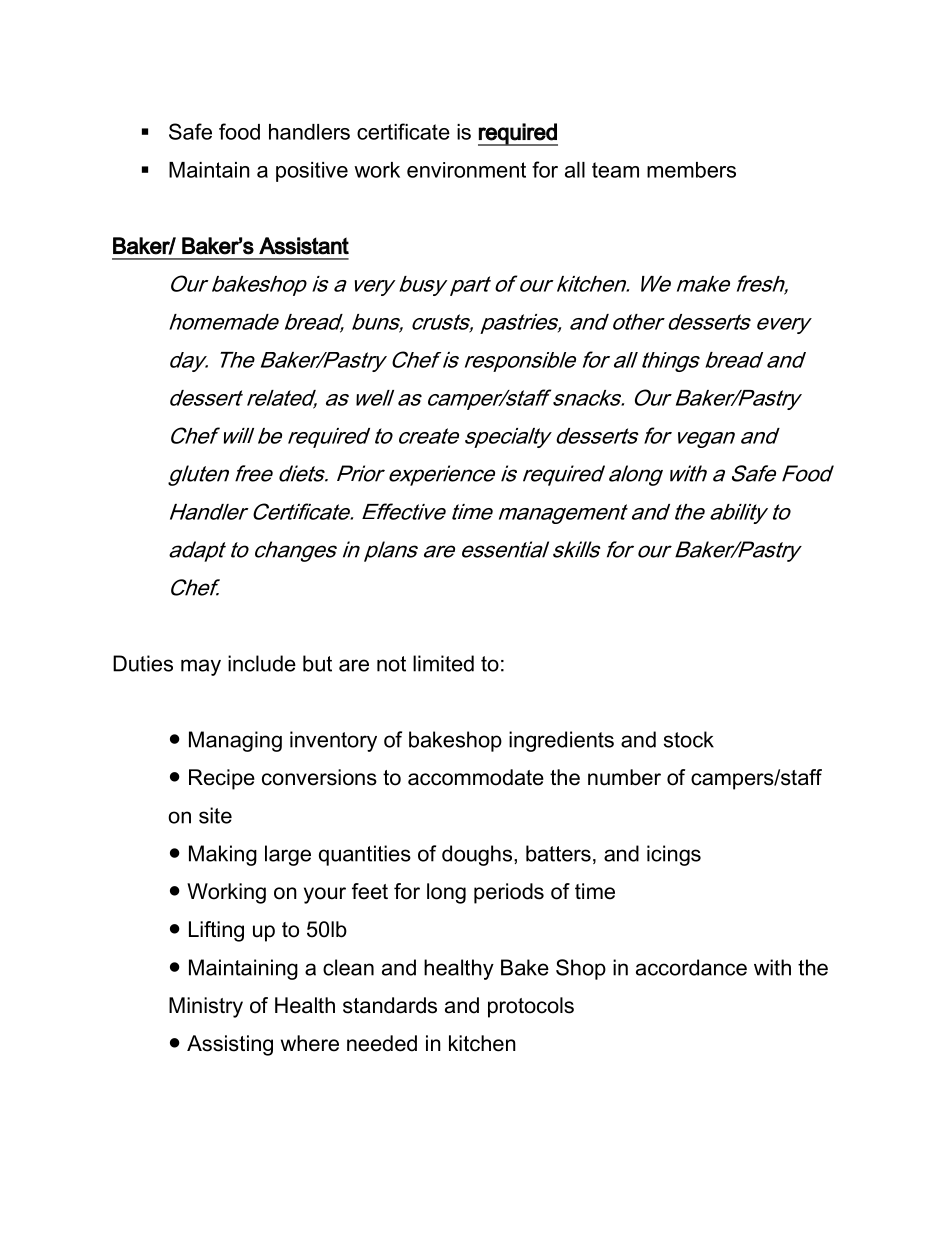 This image has height=1233, width=952. What do you see at coordinates (689, 739) in the image?
I see `stock` at bounding box center [689, 739].
